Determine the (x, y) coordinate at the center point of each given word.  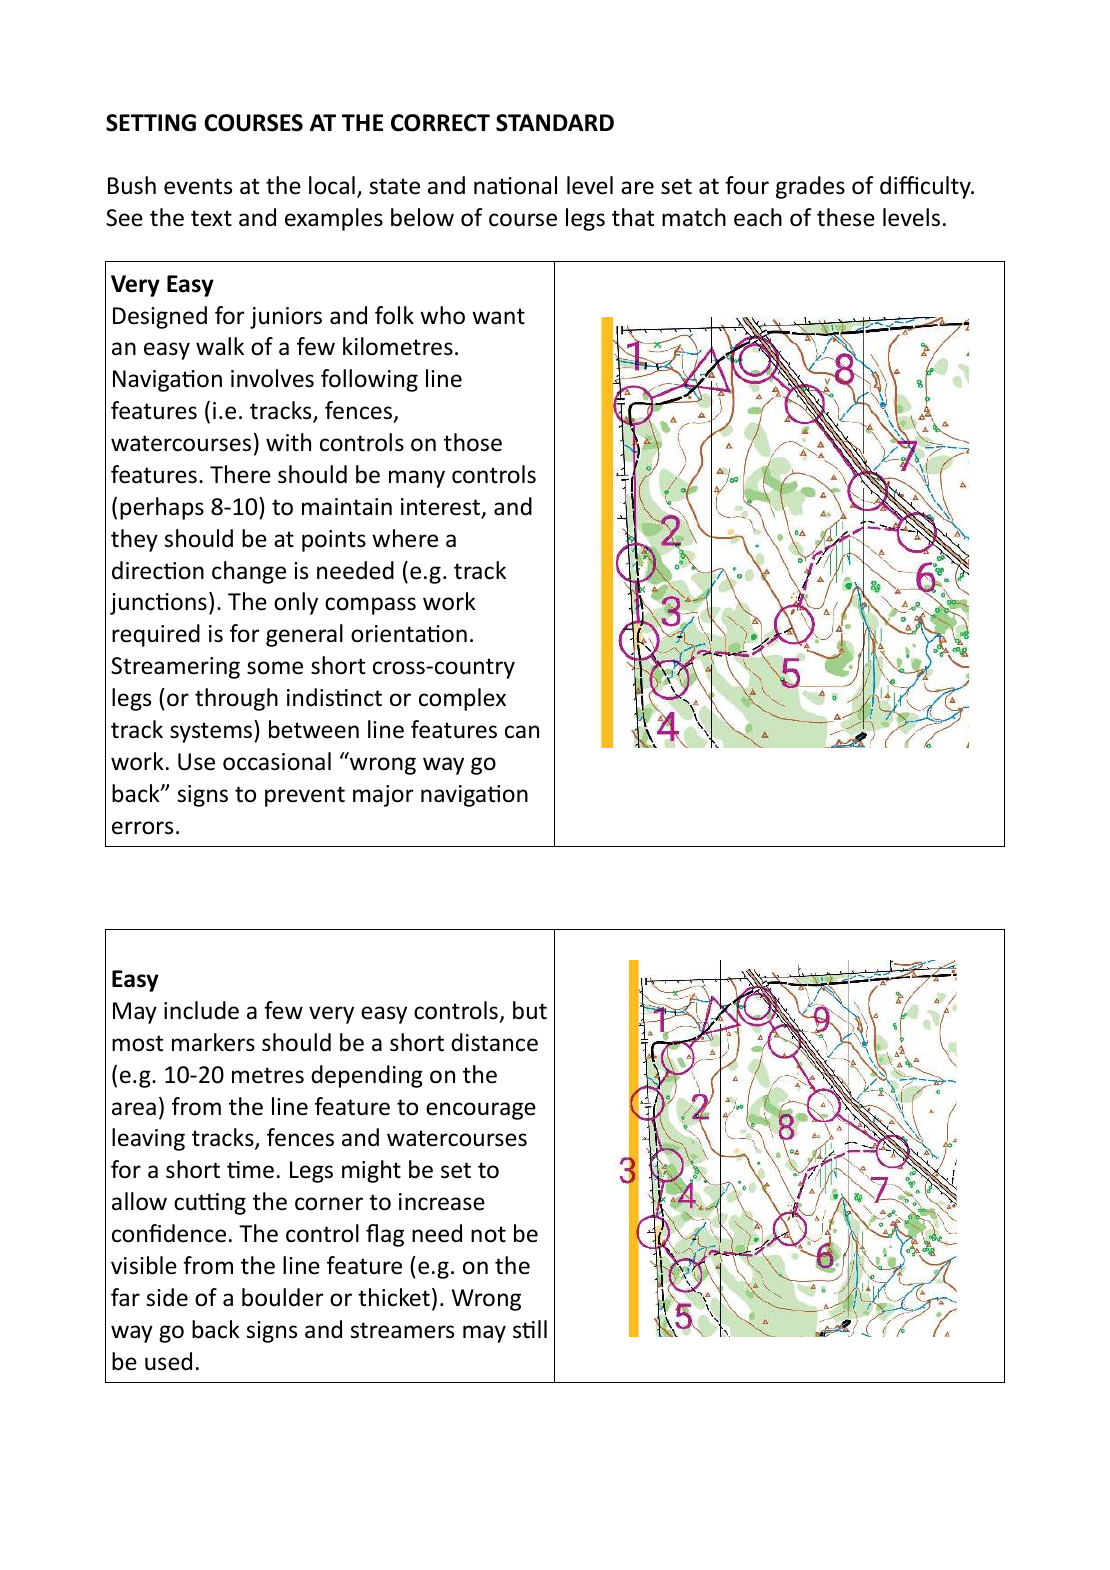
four (747, 185)
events (198, 186)
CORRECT (440, 123)
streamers (402, 1330)
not (488, 1234)
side (167, 1297)
